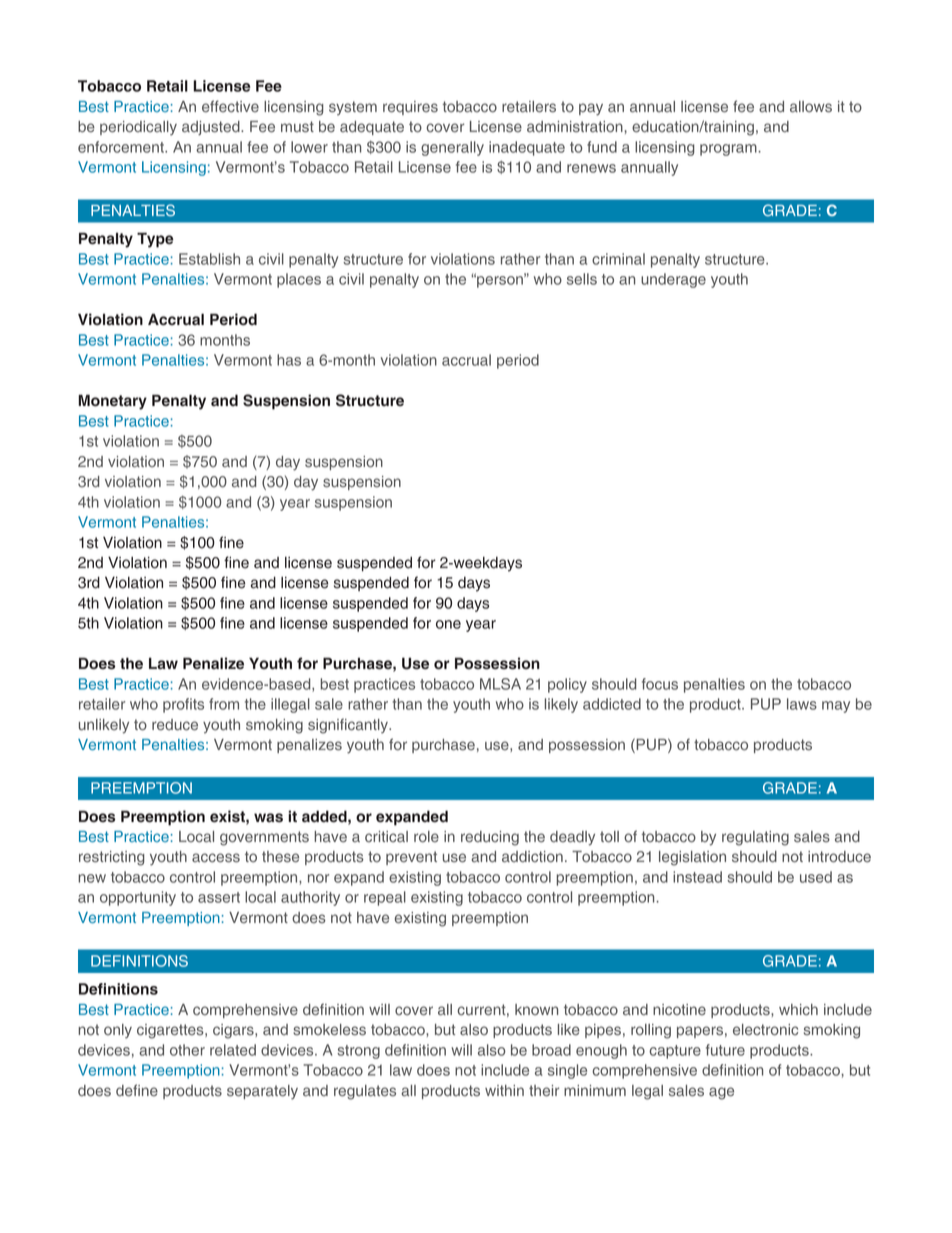  I want to click on from, so click(224, 704).
